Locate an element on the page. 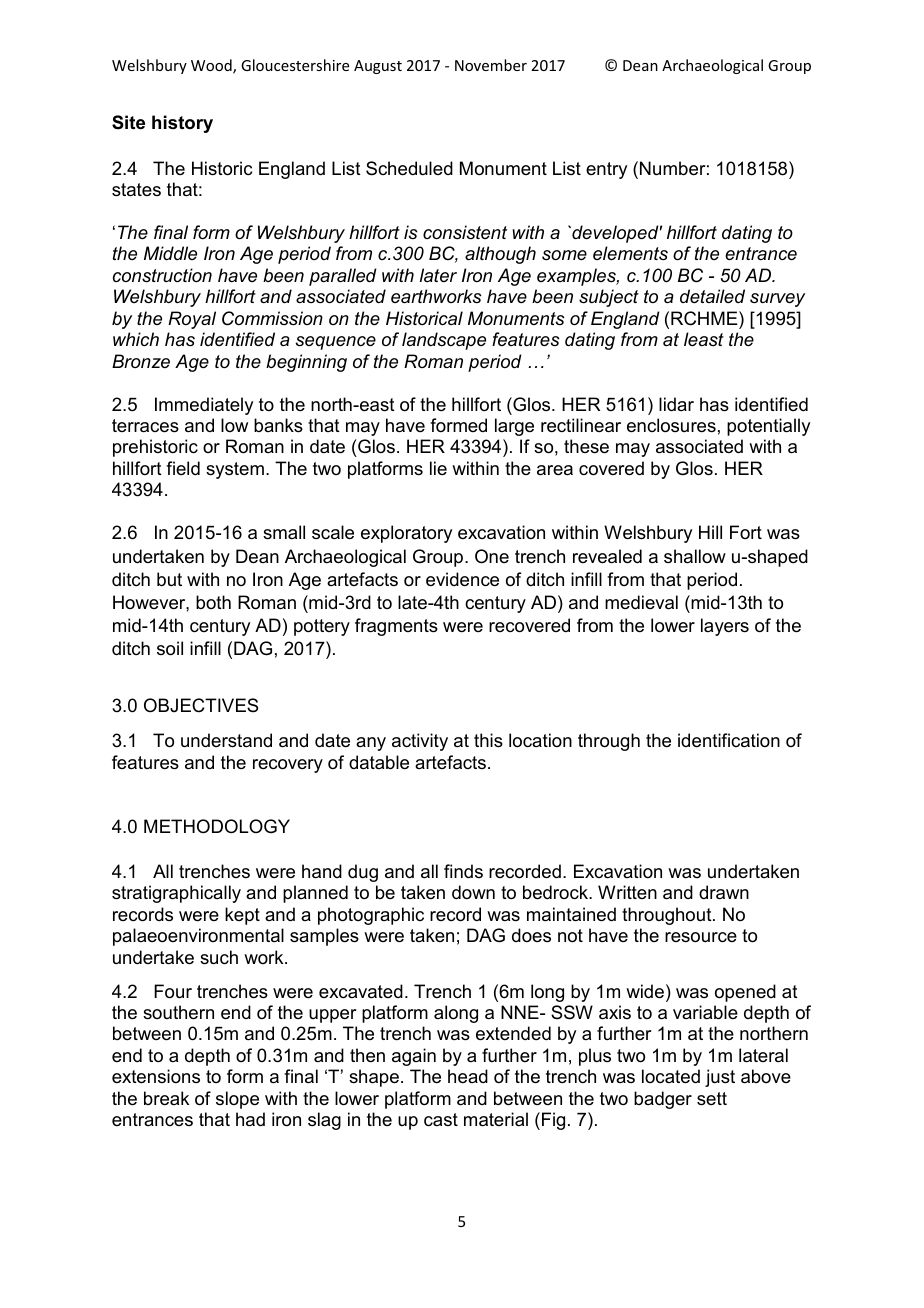  Wood is located at coordinates (212, 66).
